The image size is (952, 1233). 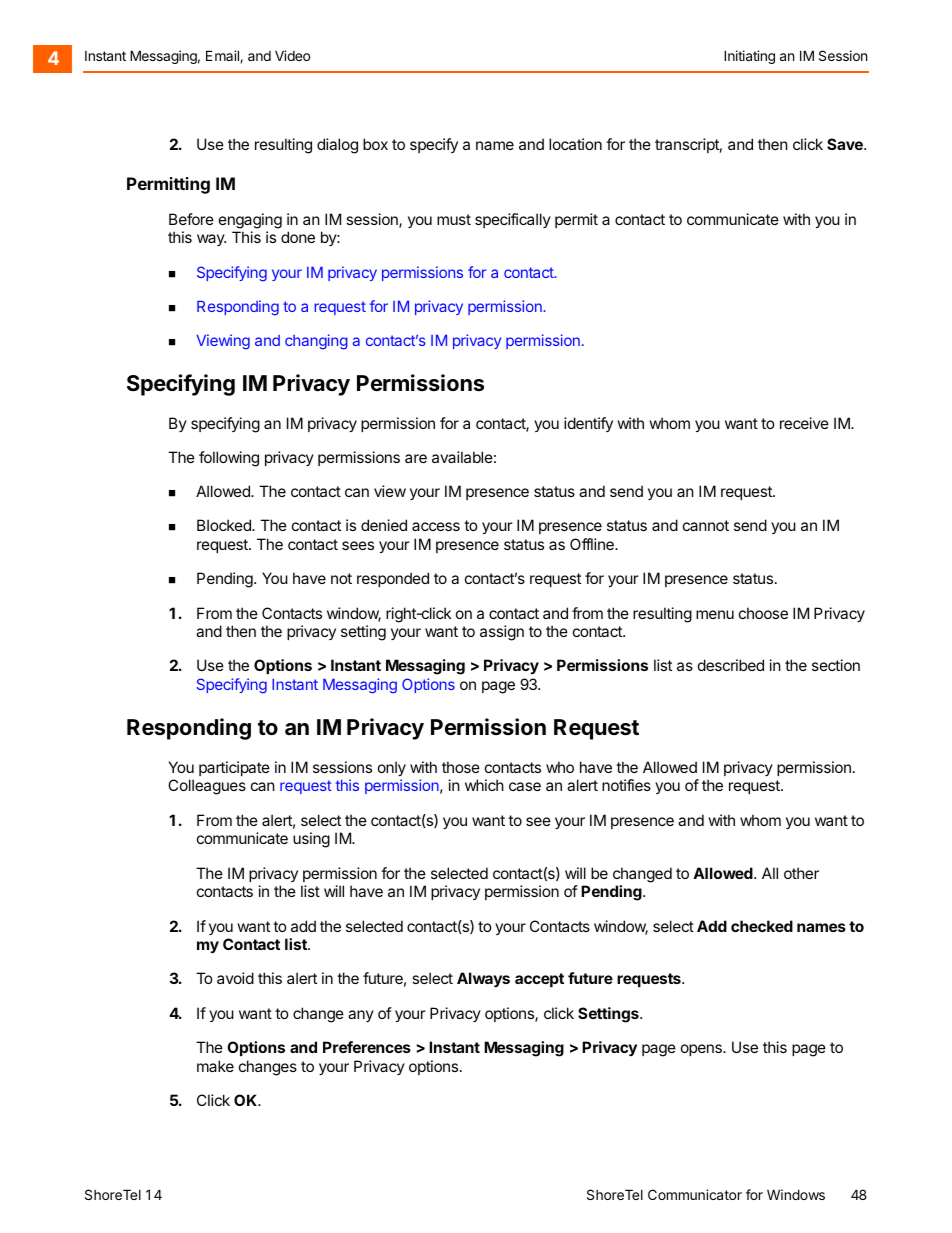 I want to click on Initiating, so click(x=749, y=57).
